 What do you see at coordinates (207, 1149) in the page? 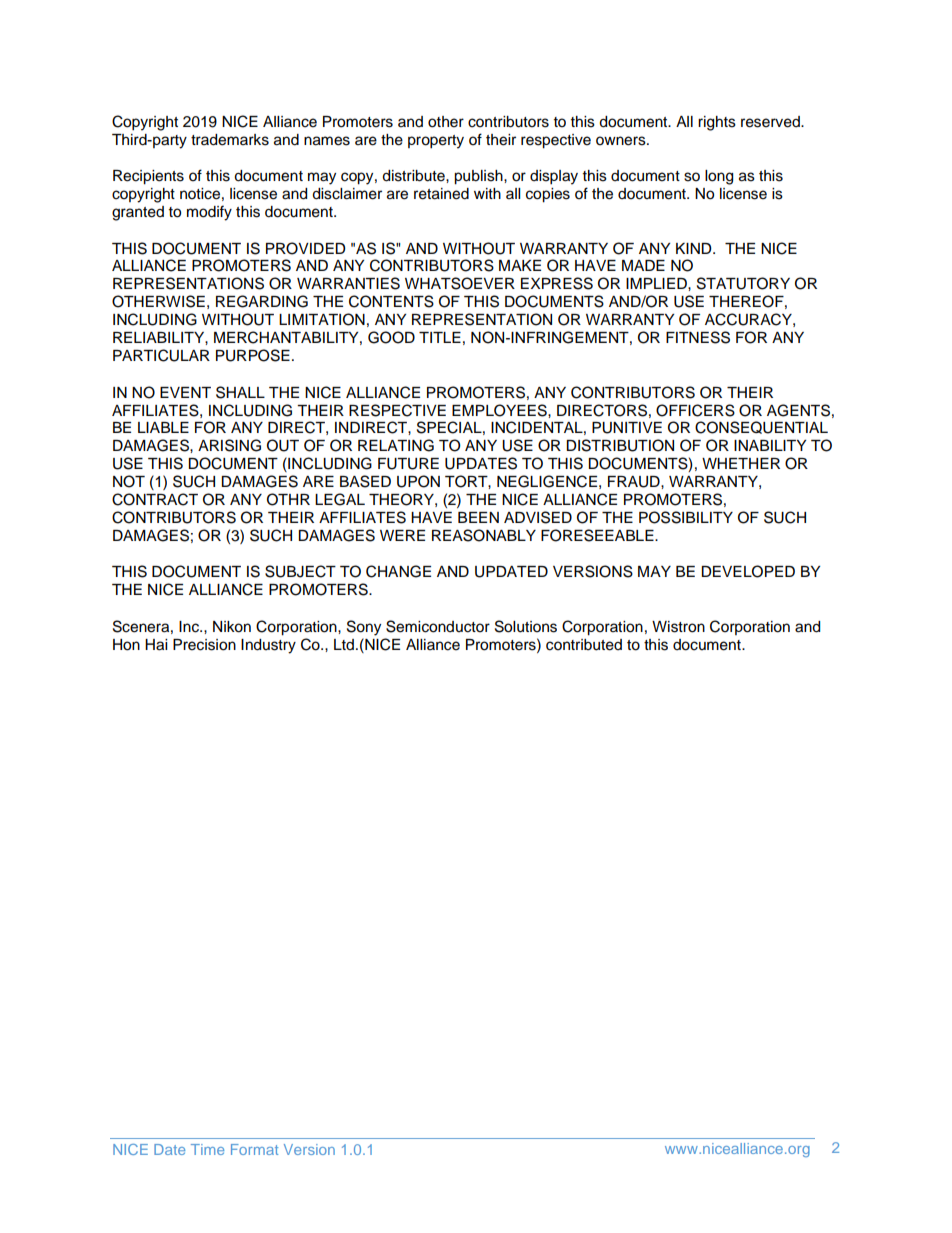
I see `Time` at bounding box center [207, 1149].
